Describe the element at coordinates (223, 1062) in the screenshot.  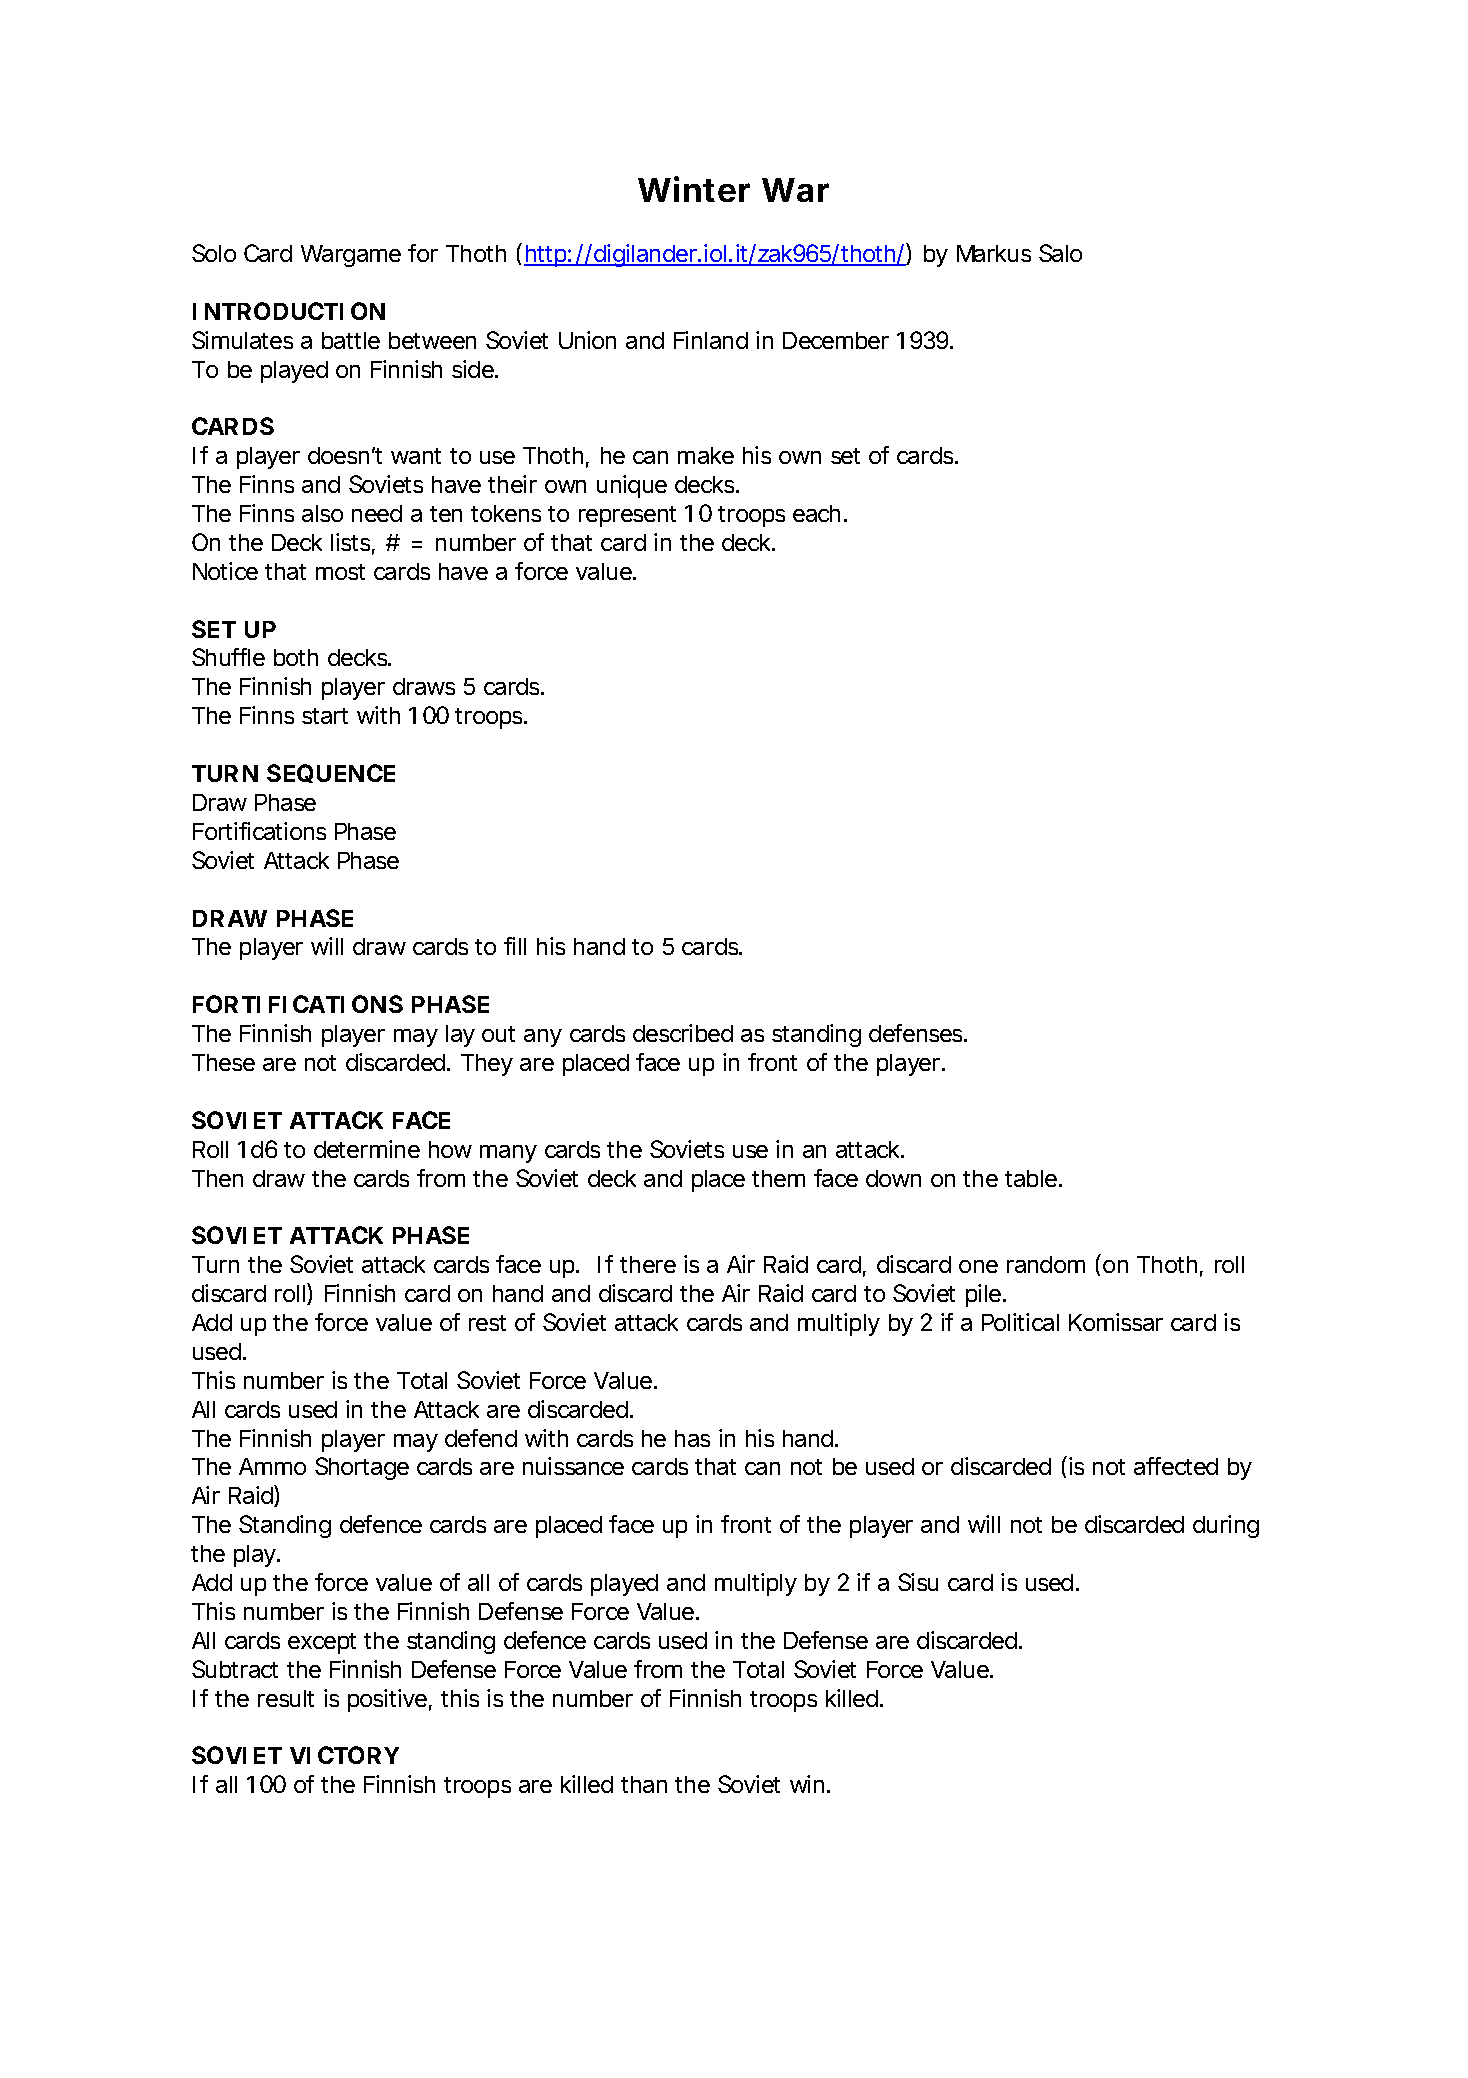
I see `These` at that location.
